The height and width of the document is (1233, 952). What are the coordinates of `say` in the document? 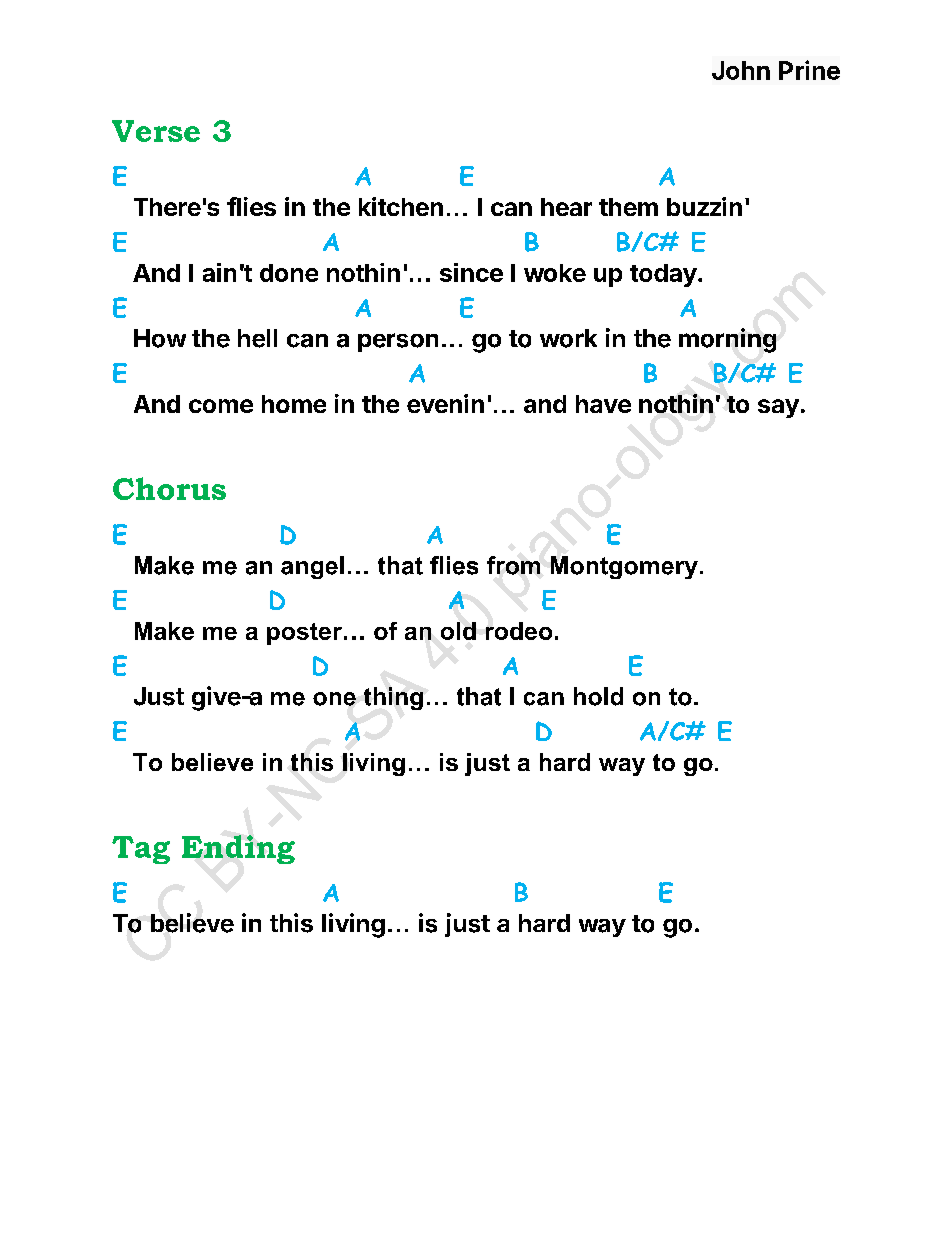 It's located at (778, 408).
